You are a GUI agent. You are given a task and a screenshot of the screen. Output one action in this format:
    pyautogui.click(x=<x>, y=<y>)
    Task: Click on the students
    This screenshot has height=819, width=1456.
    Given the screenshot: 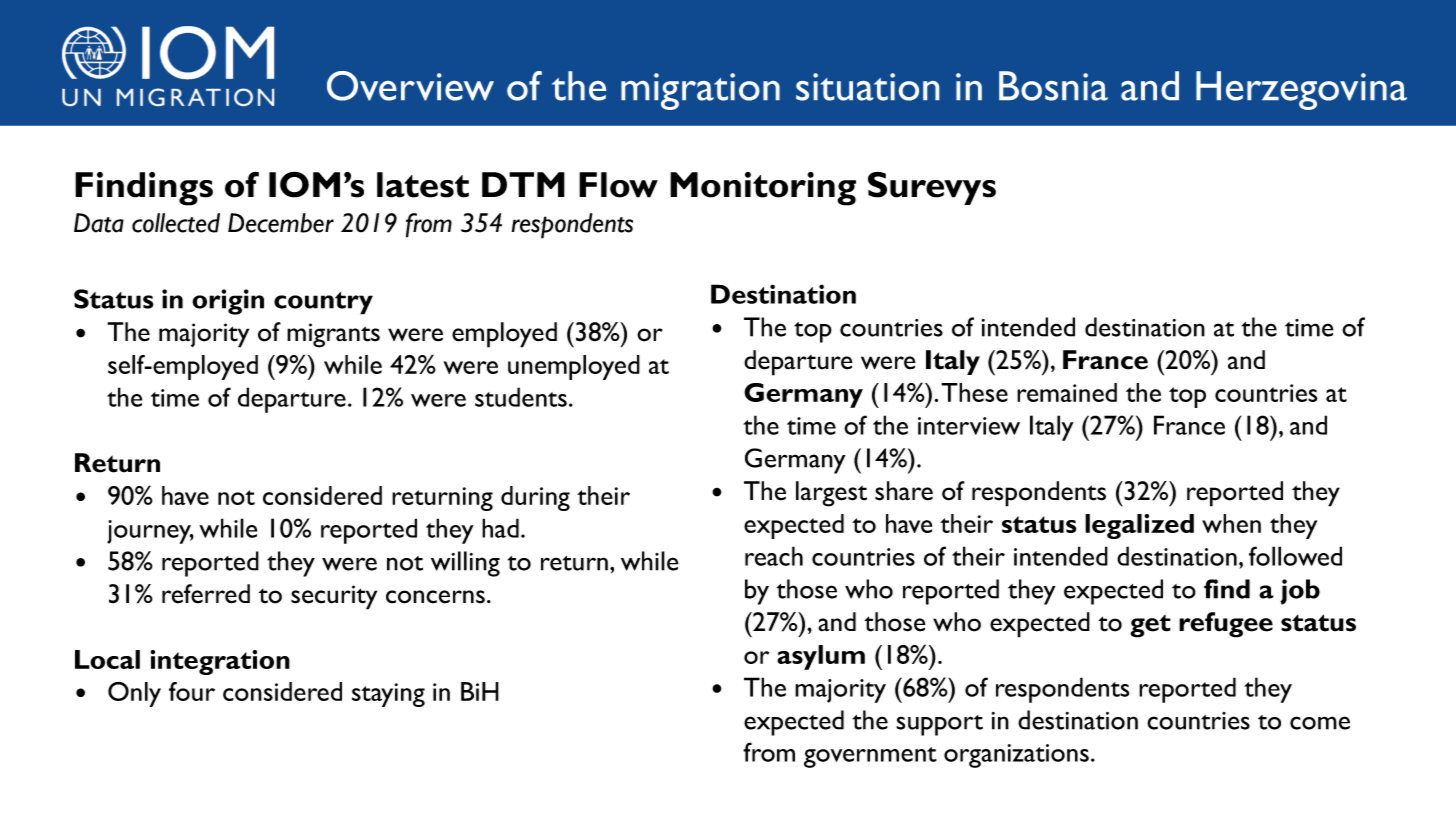 What is the action you would take?
    pyautogui.click(x=521, y=397)
